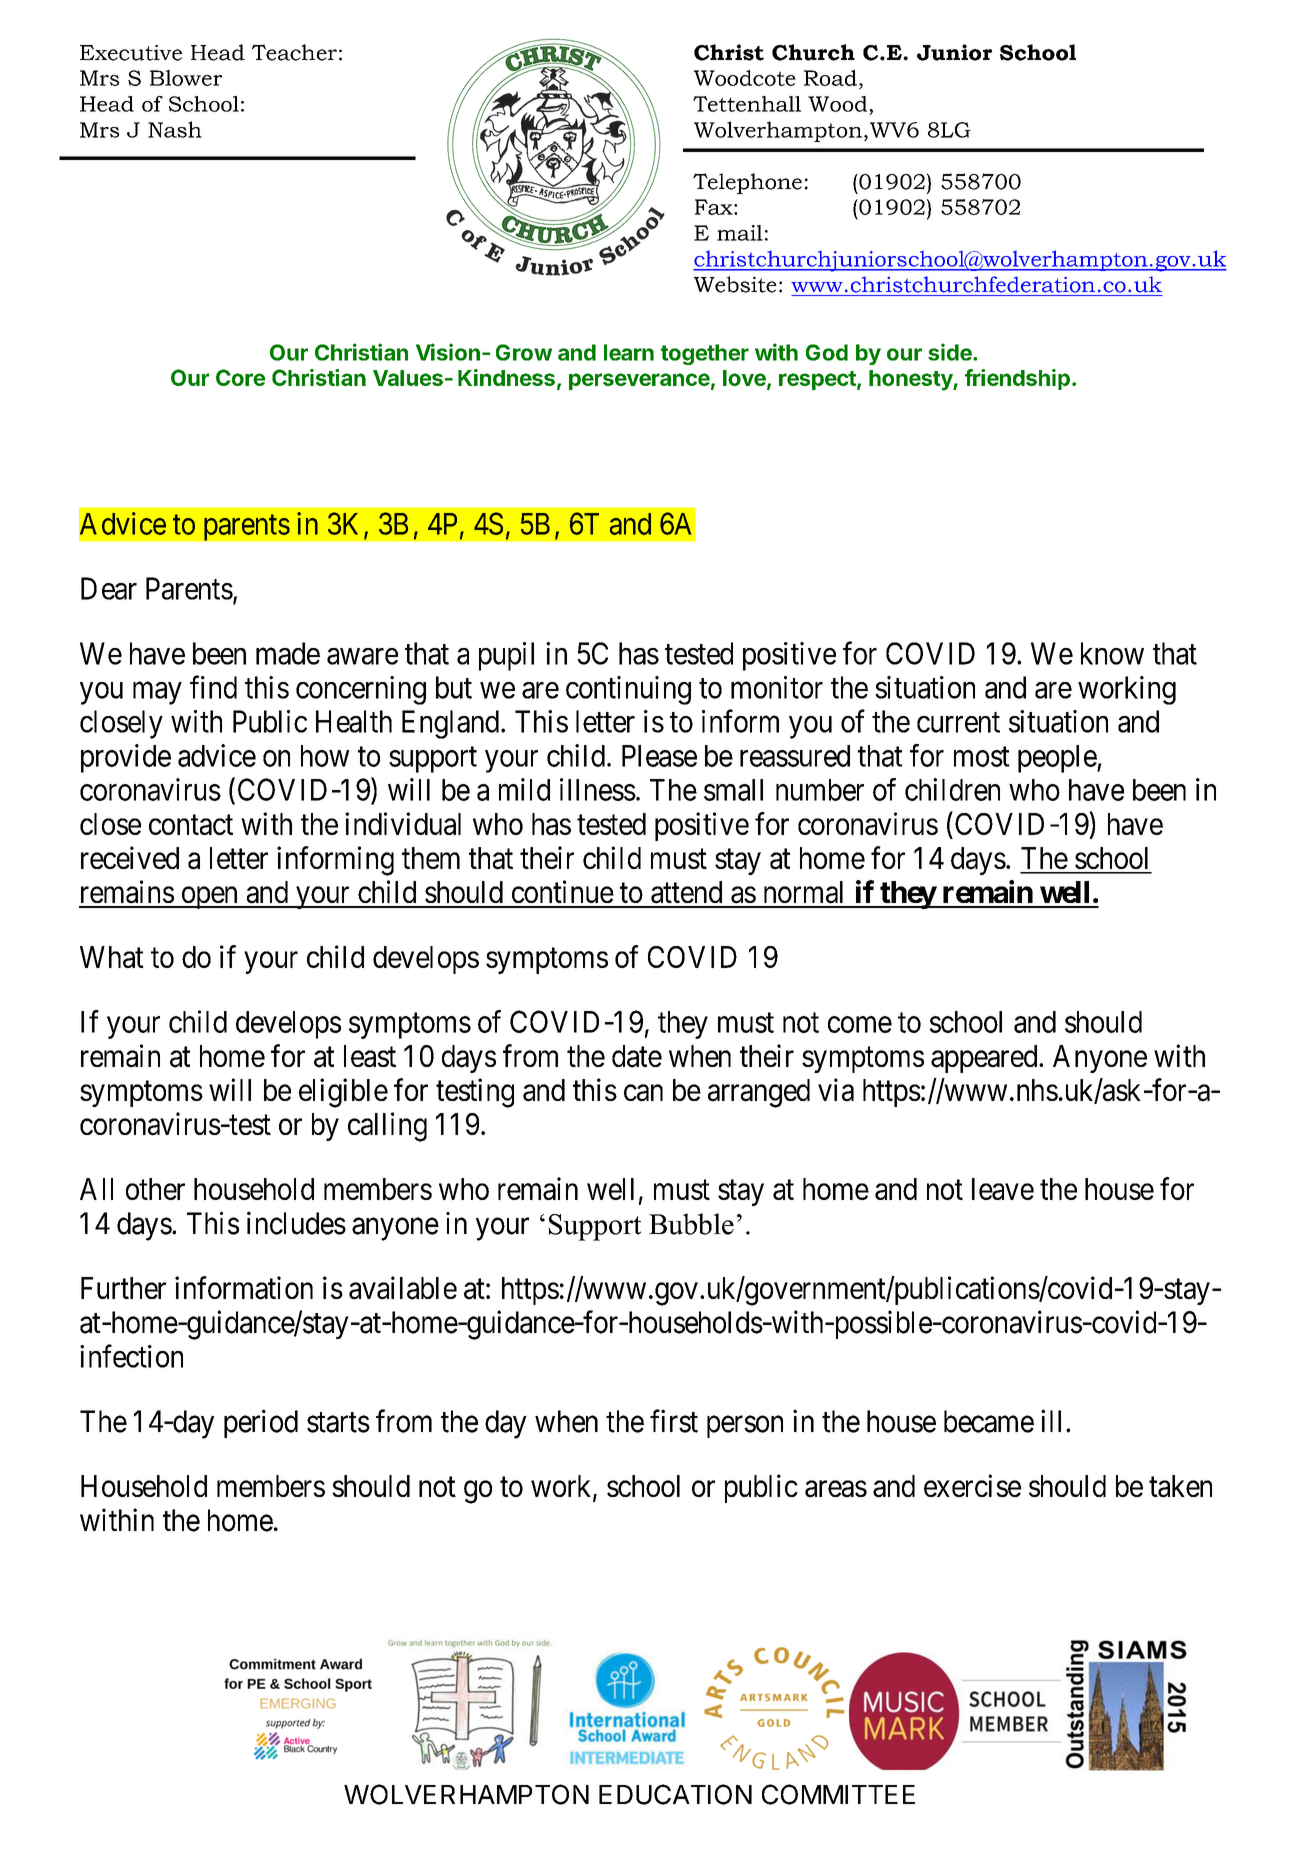 The height and width of the screenshot is (1850, 1308). I want to click on appeared, so click(985, 1059).
